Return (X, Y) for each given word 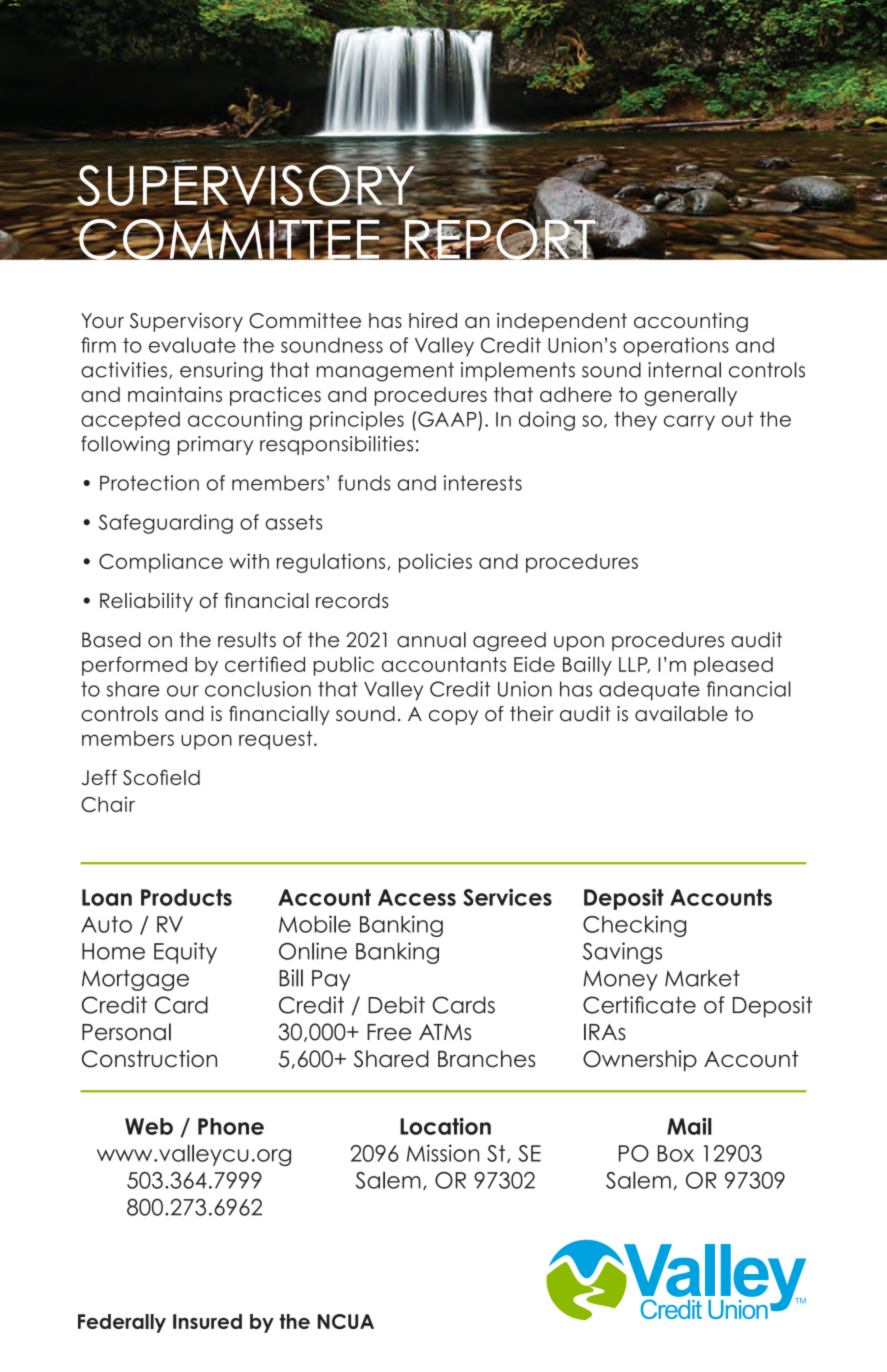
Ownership (640, 1061)
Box (676, 1153)
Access (417, 897)
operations (676, 347)
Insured (207, 1321)
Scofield (161, 777)
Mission (443, 1153)
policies (435, 563)
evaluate (192, 345)
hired (433, 320)
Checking (634, 926)
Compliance (161, 563)
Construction (149, 1059)
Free (389, 1032)
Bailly (587, 666)
